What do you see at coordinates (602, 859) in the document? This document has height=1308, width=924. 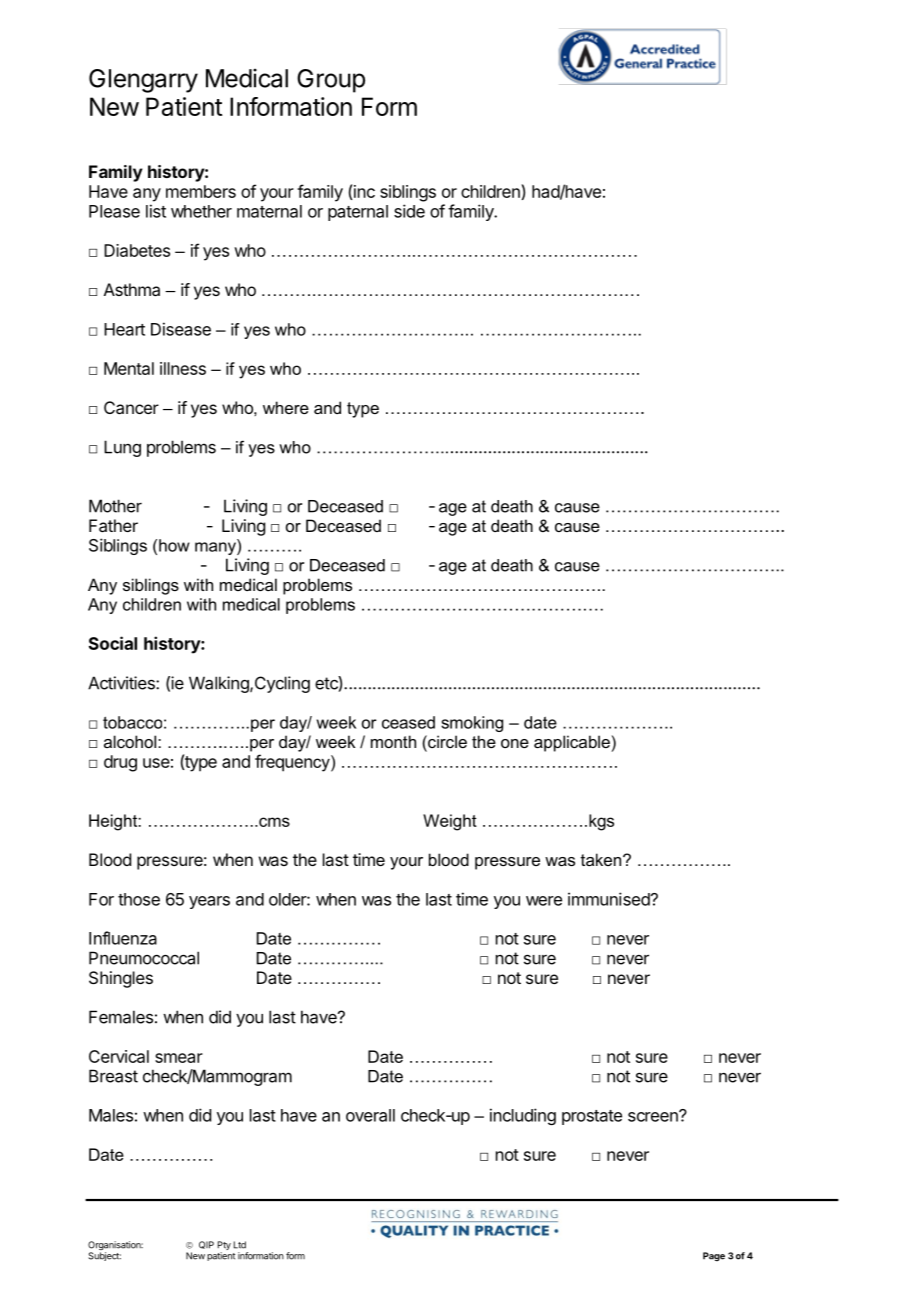 I see `taken` at bounding box center [602, 859].
